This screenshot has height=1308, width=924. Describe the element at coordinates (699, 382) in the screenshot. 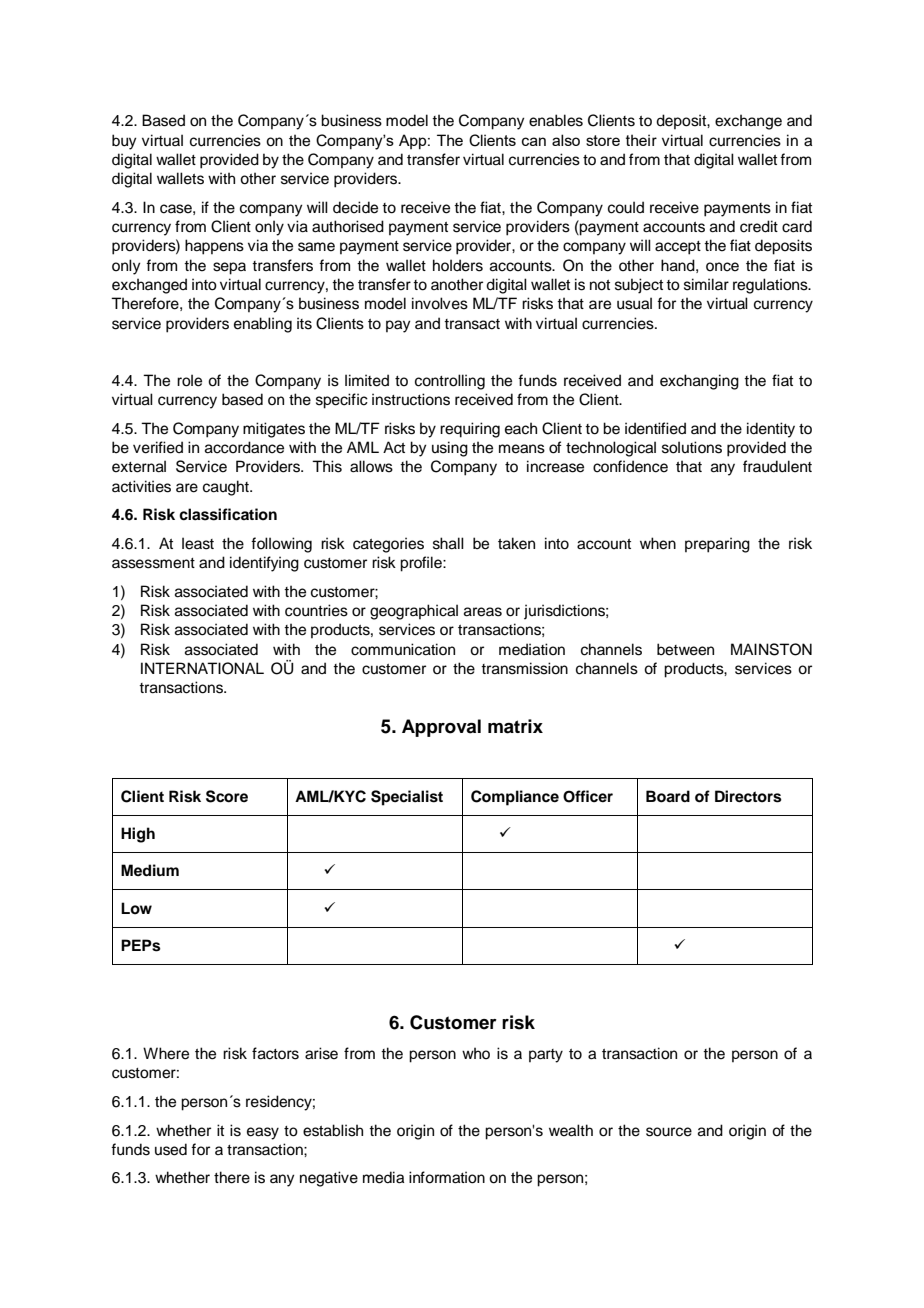

I see `exchanging` at that location.
